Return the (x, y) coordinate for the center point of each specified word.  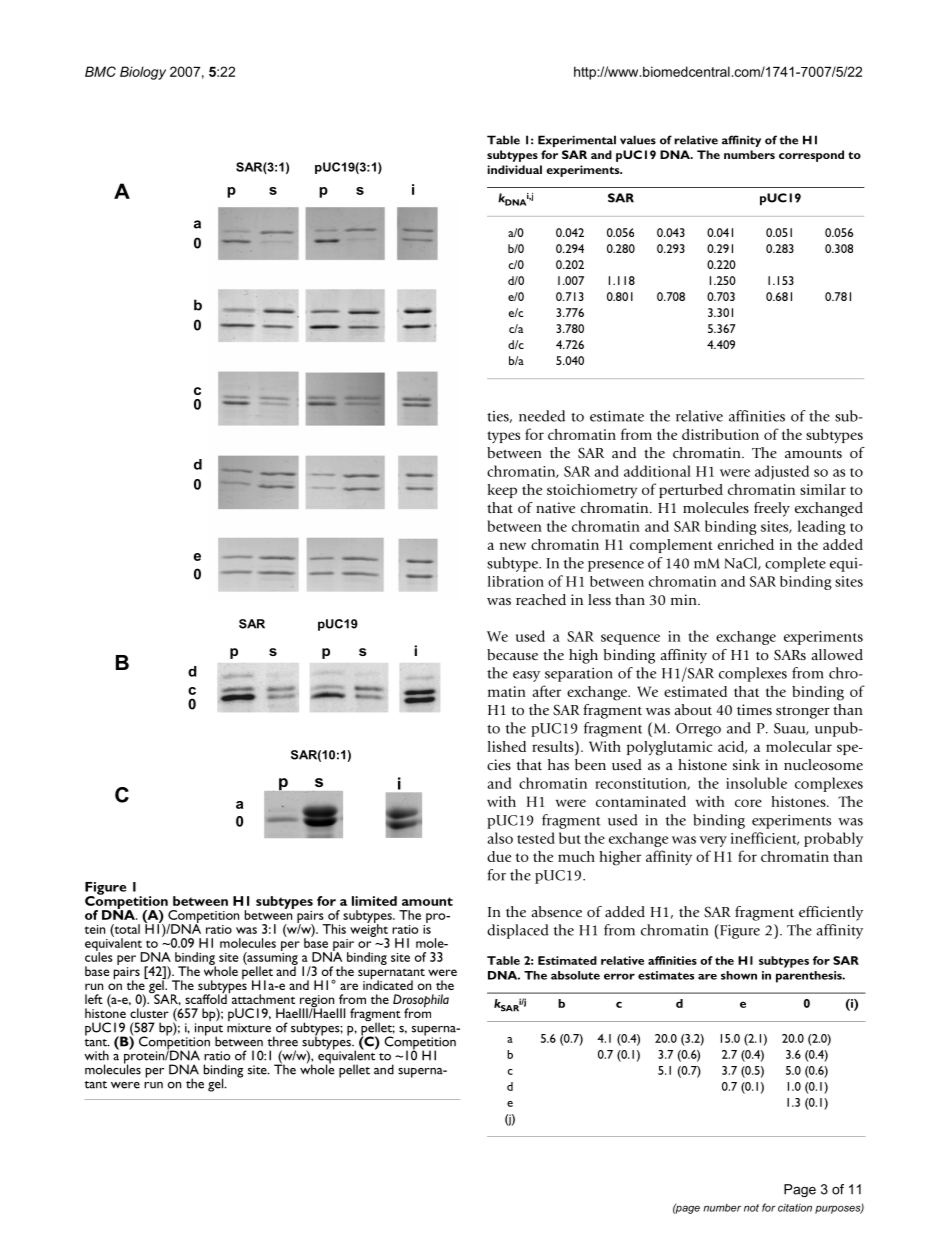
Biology (143, 73)
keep (502, 491)
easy (526, 676)
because (512, 654)
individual (514, 169)
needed (542, 416)
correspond (811, 156)
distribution (720, 434)
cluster (149, 1012)
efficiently (831, 913)
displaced (518, 931)
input (208, 1030)
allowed (837, 655)
